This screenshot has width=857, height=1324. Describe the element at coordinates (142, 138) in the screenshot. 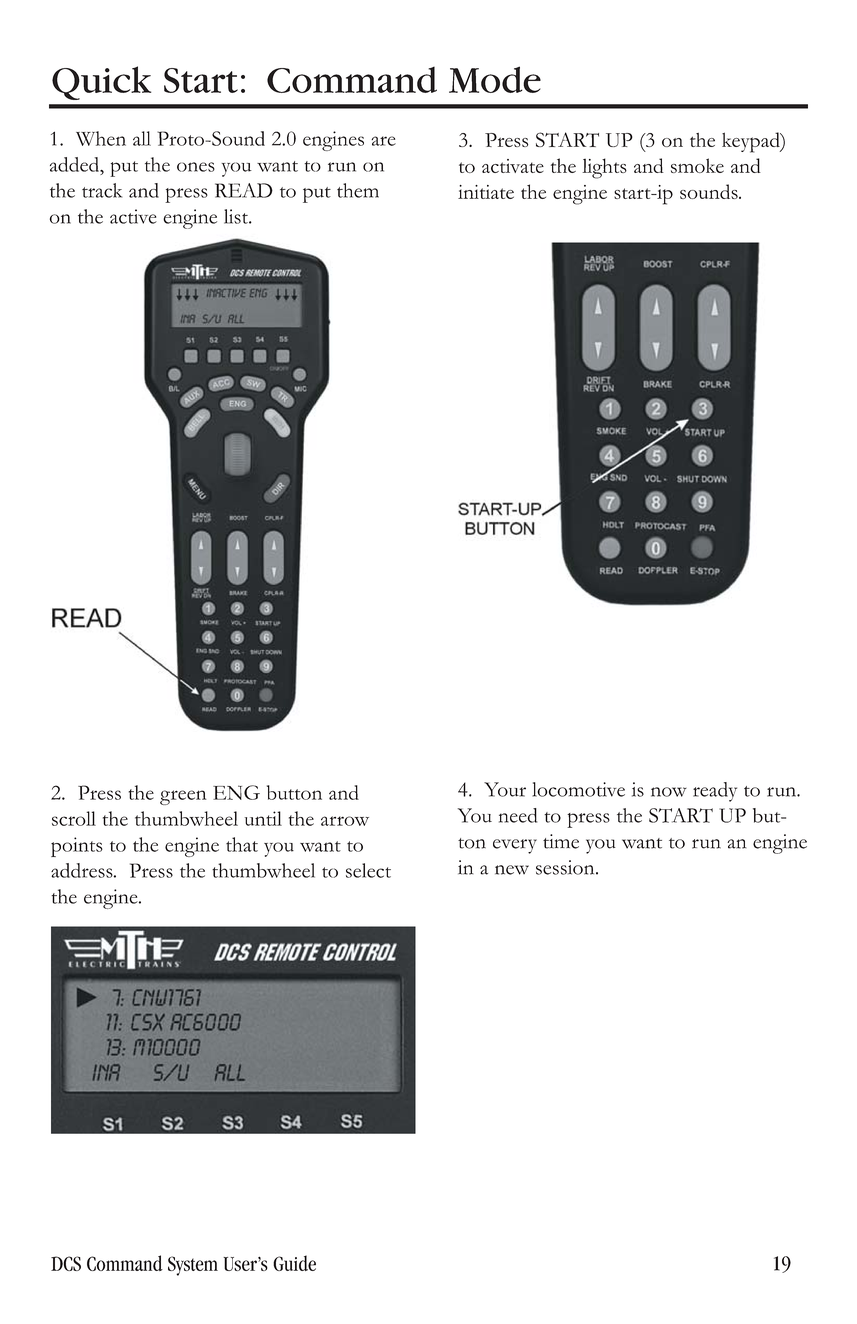

I see `all` at that location.
